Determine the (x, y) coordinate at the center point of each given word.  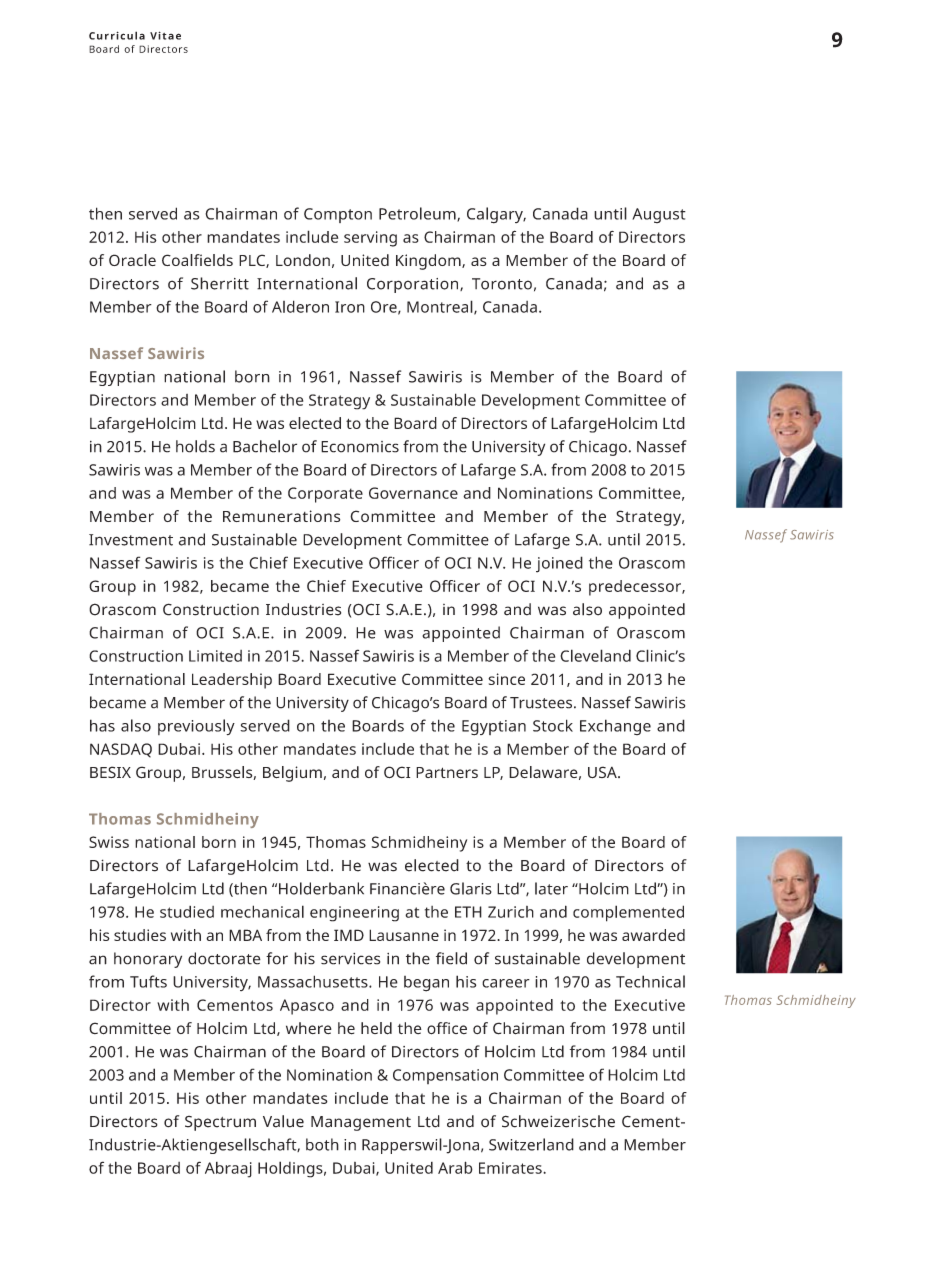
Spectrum (220, 1123)
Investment (131, 540)
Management (361, 1123)
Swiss (109, 842)
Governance (413, 493)
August (659, 215)
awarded (653, 935)
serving (370, 239)
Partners (447, 773)
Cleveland (595, 655)
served (153, 213)
